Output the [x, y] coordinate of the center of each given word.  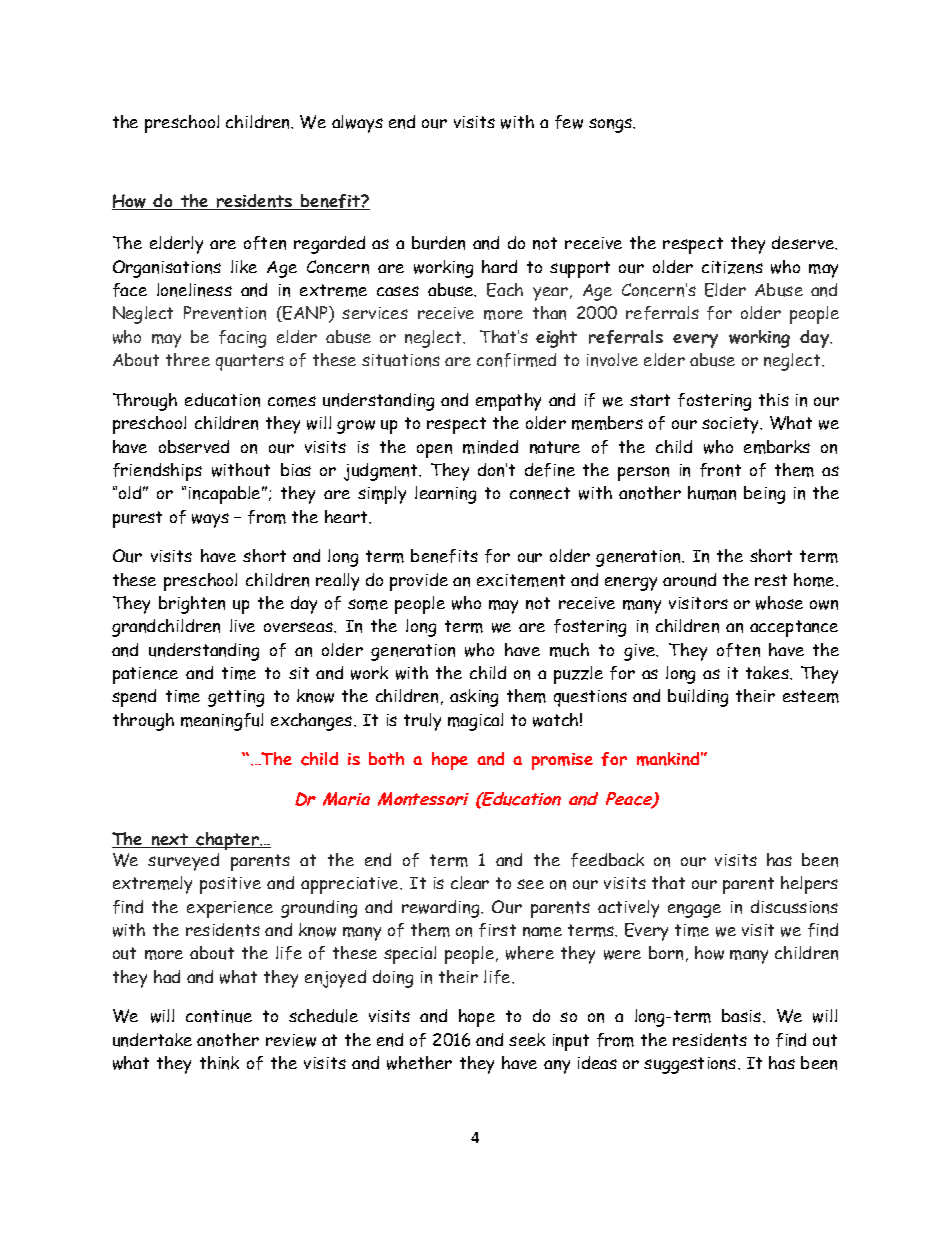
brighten [192, 605]
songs [612, 125]
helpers [809, 885]
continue [219, 1016]
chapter [228, 841]
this [774, 399]
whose [779, 603]
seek [527, 1039]
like [244, 266]
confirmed [516, 360]
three [188, 359]
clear [470, 882]
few [569, 122]
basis [743, 1015]
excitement [521, 580]
